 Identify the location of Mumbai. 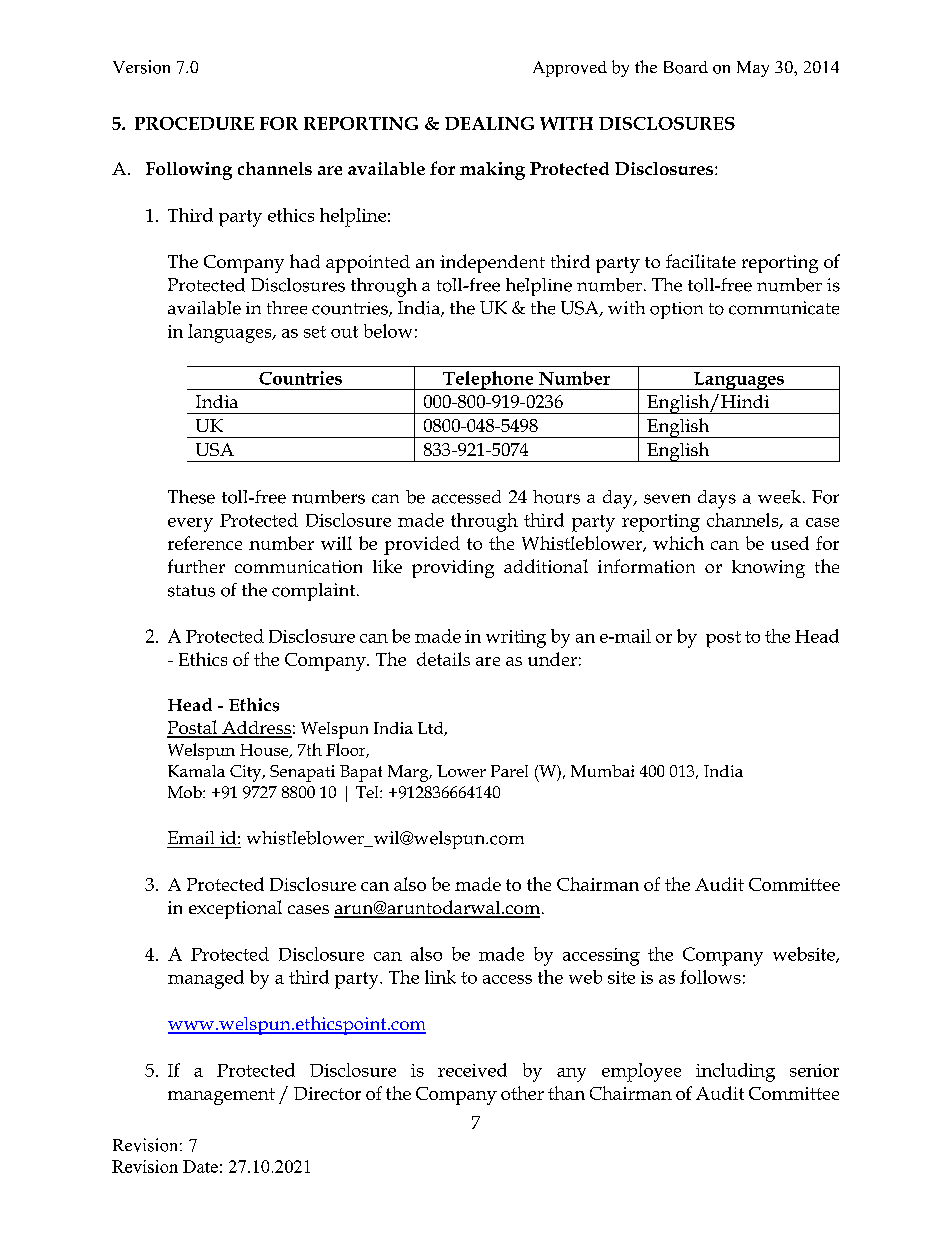
(602, 771).
